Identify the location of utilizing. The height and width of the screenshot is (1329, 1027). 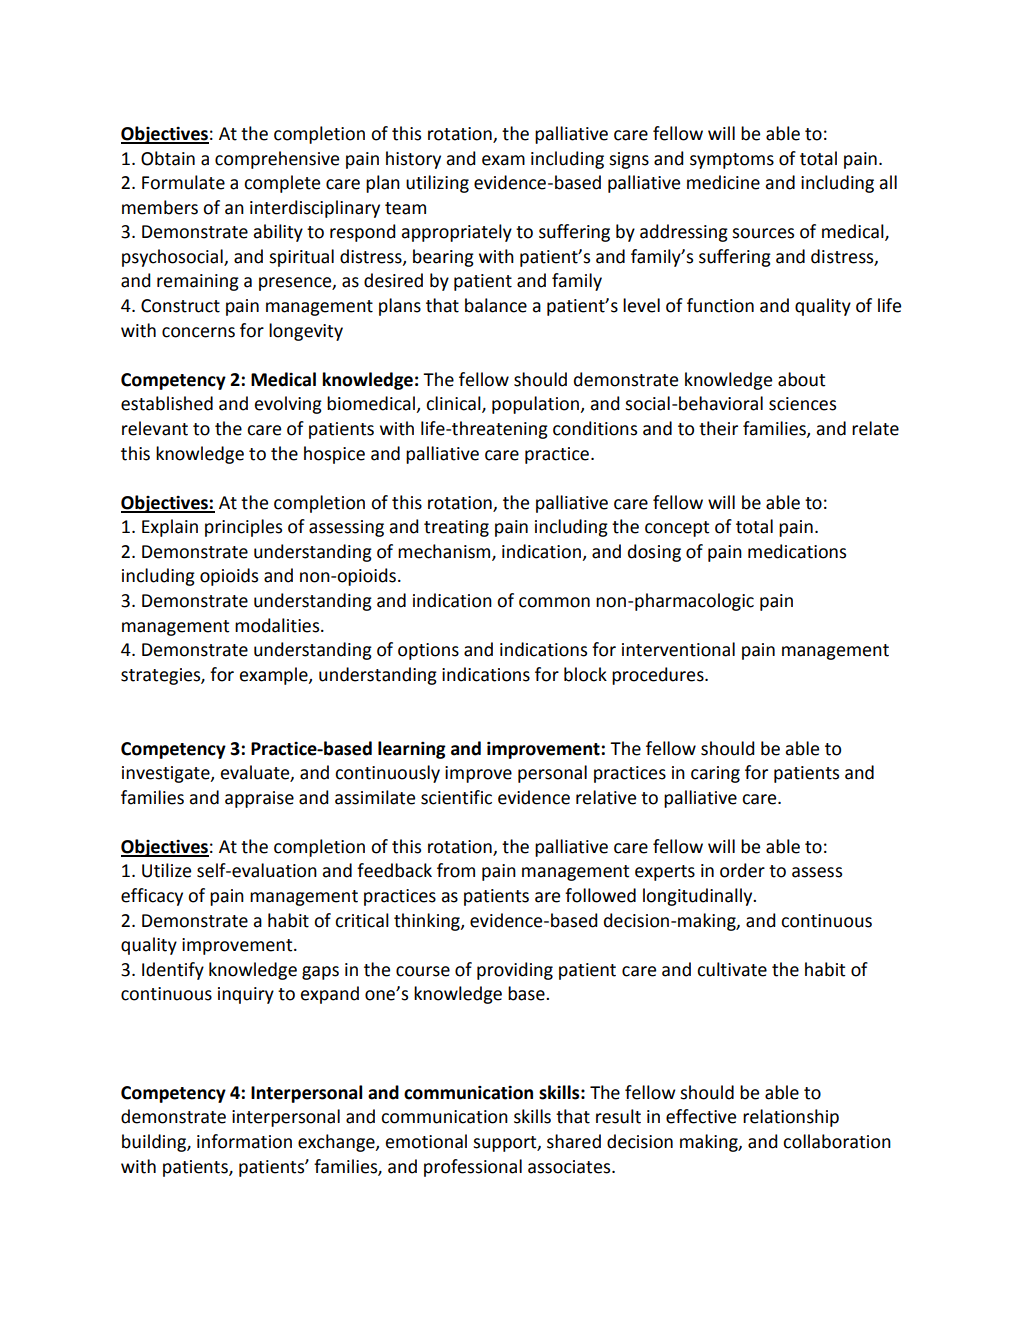
(437, 184).
